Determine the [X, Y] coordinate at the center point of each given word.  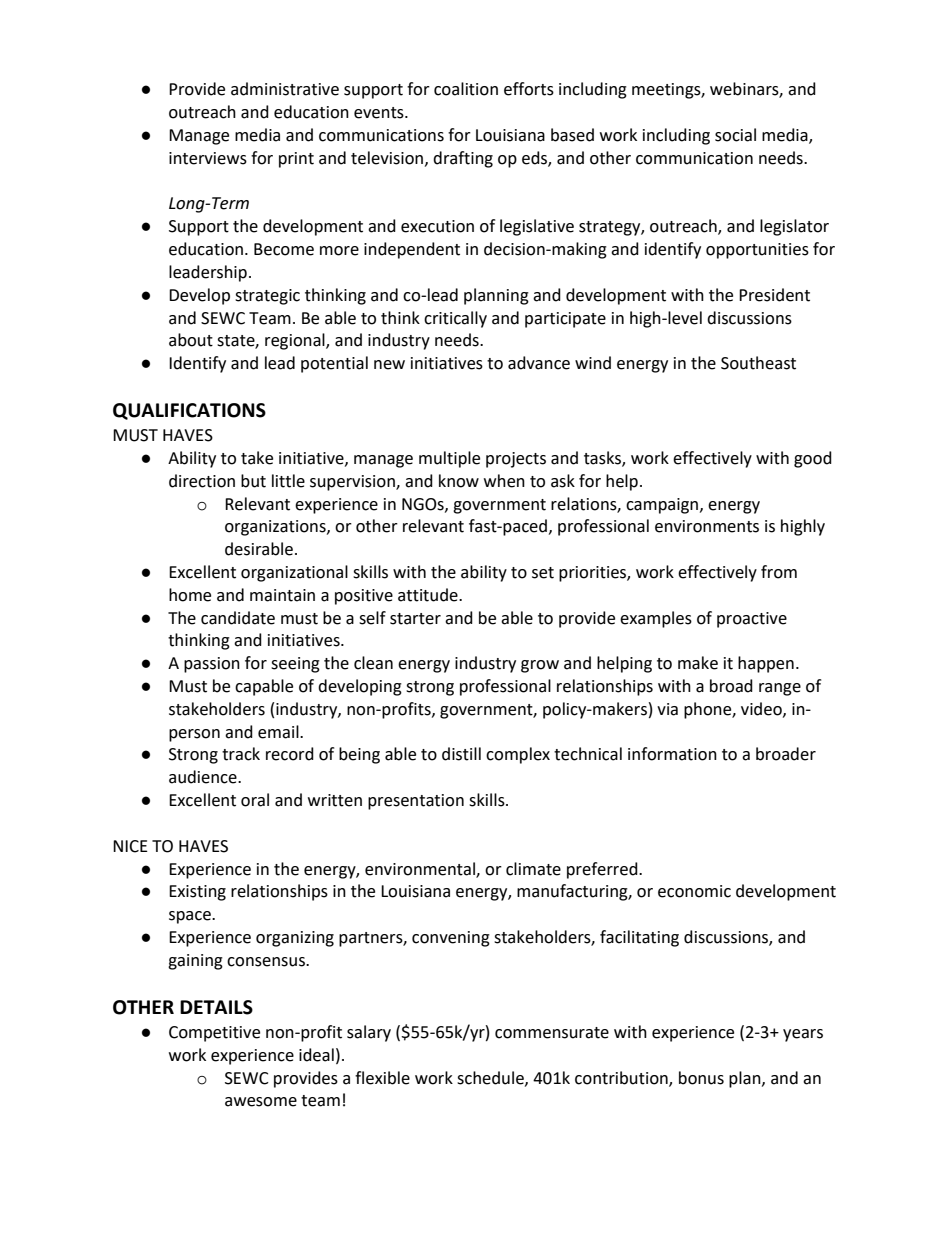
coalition [466, 89]
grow [540, 666]
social [735, 135]
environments [707, 526]
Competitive [214, 1034]
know [459, 481]
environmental [421, 869]
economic [694, 891]
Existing [197, 893]
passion [212, 665]
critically [455, 319]
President [774, 295]
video [762, 709]
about [191, 340]
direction [202, 481]
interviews [208, 158]
